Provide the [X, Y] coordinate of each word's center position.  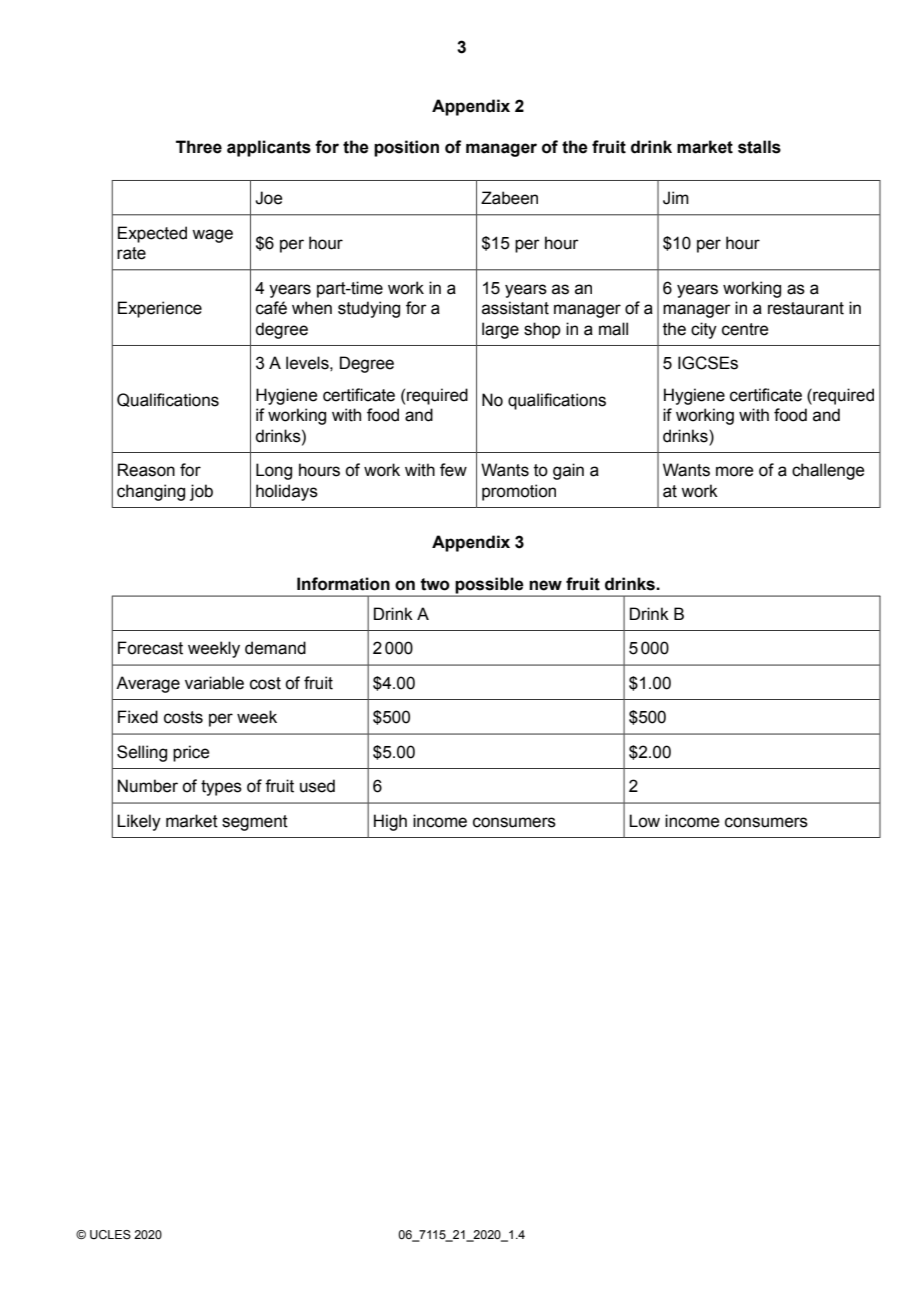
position [406, 148]
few [453, 470]
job [201, 492]
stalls [759, 147]
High [390, 822]
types [221, 788]
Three [199, 147]
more [734, 471]
